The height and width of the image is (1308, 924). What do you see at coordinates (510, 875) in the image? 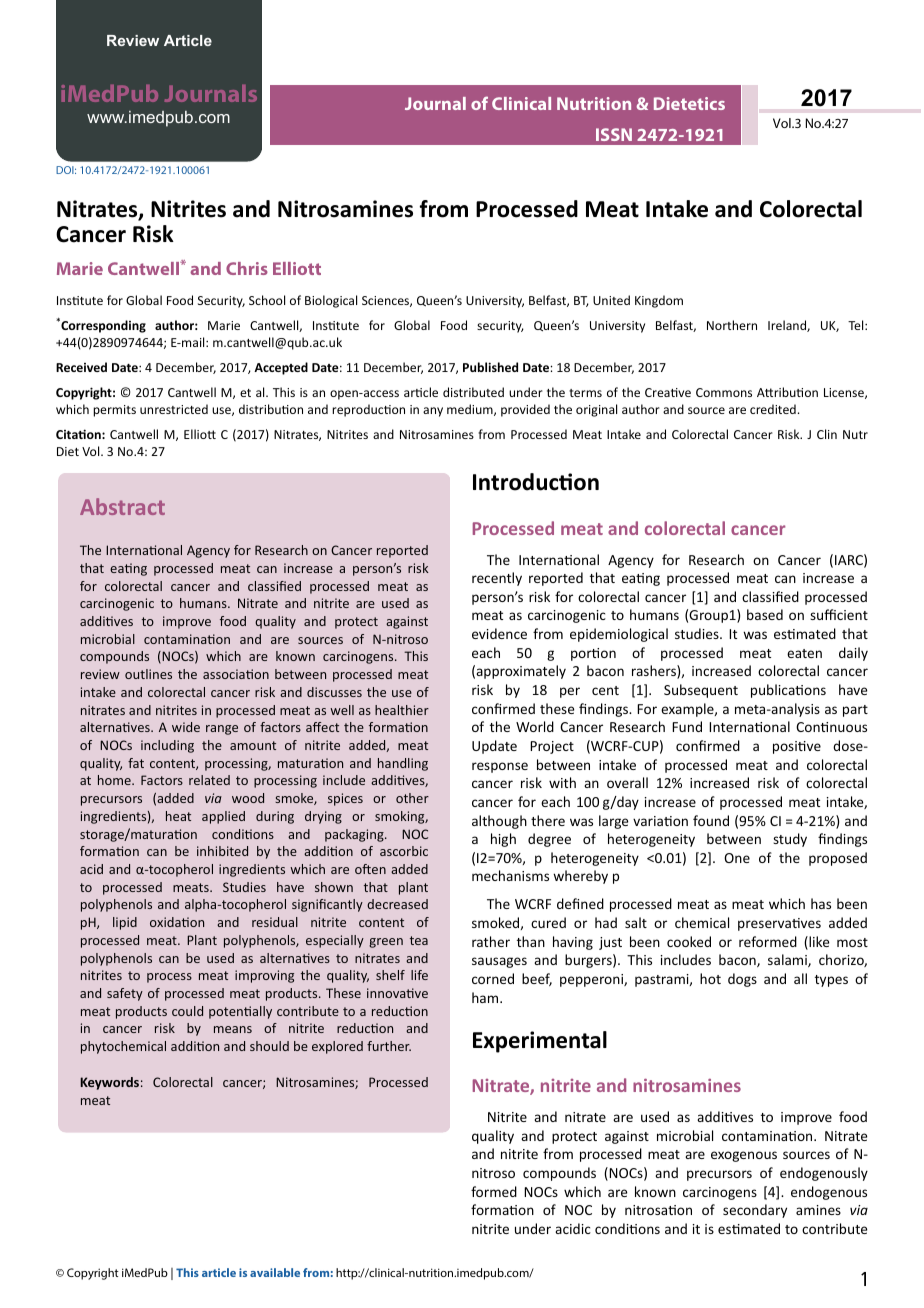
I see `mechanisms` at bounding box center [510, 875].
